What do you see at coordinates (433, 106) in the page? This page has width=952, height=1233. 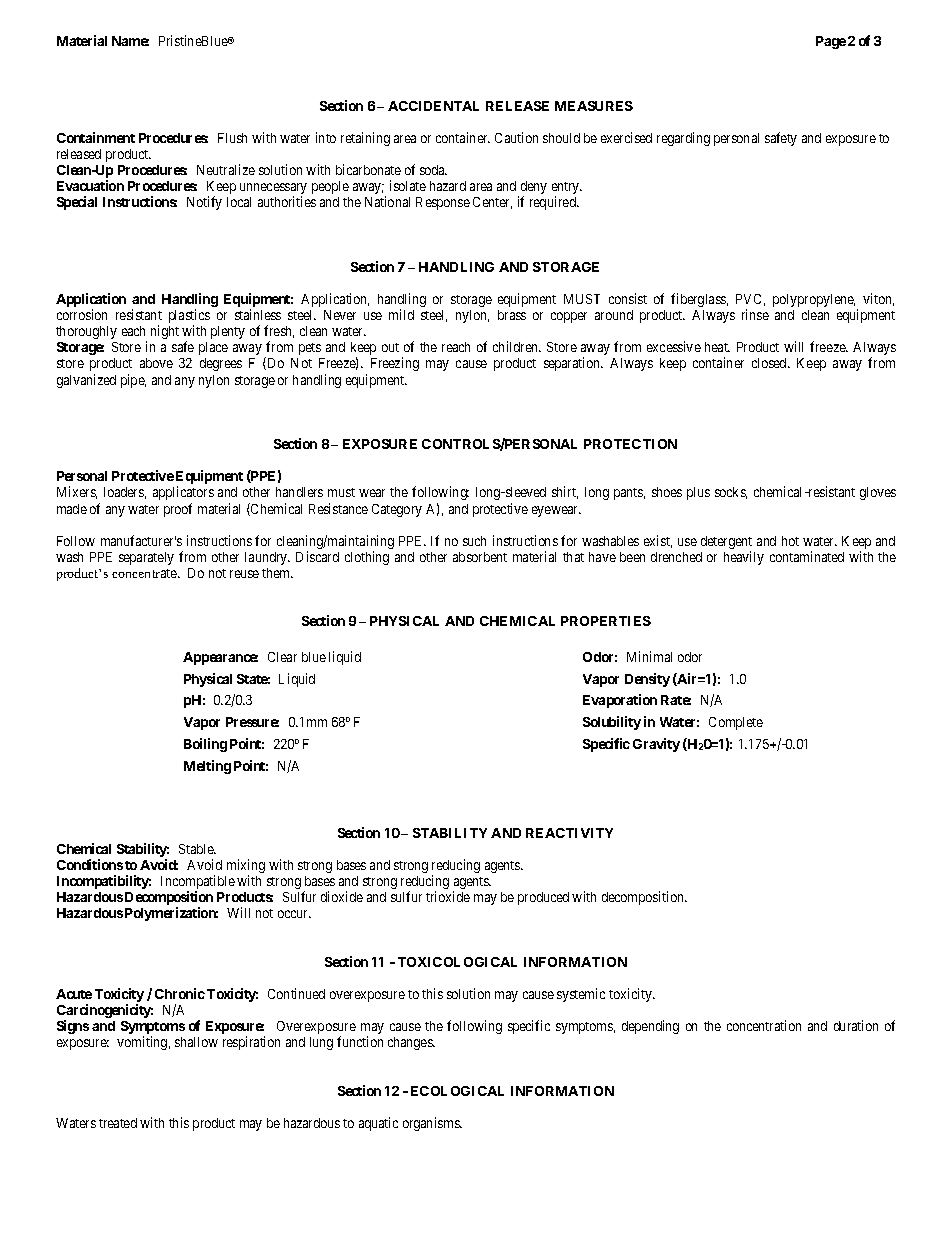 I see `ACCIDENTAL` at bounding box center [433, 106].
